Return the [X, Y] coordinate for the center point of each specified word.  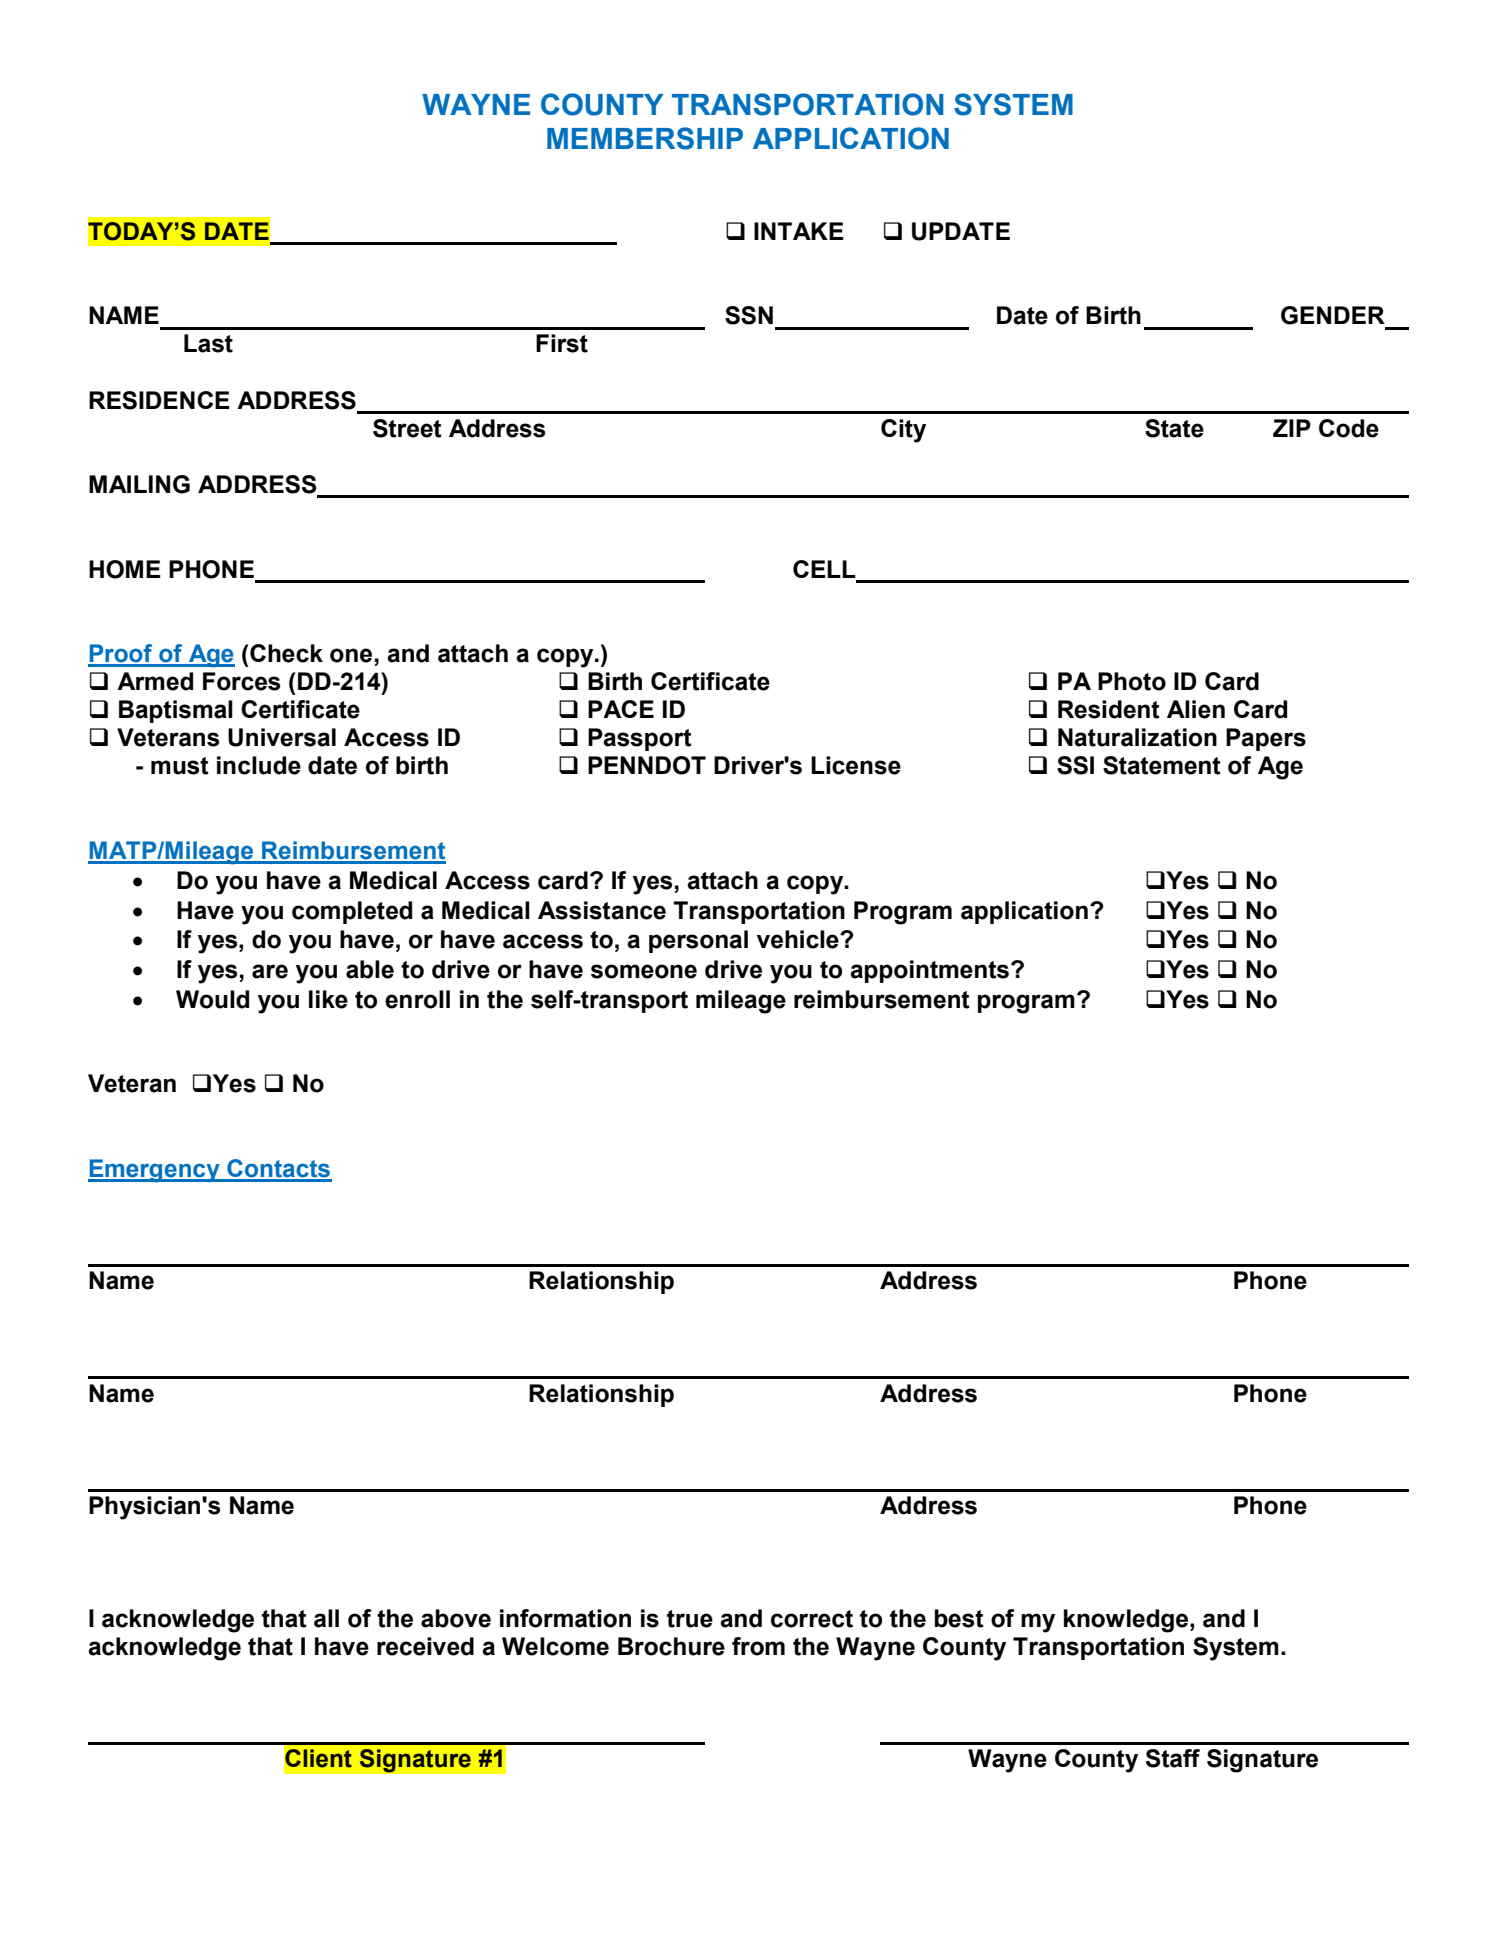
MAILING [139, 484]
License [856, 765]
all [326, 1618]
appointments [931, 971]
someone [644, 971]
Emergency [155, 1171]
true [690, 1619]
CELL [824, 569]
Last [208, 343]
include [259, 765]
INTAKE [799, 231]
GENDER [1333, 315]
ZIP [1292, 428]
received [425, 1646]
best [959, 1618]
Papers [1266, 739]
